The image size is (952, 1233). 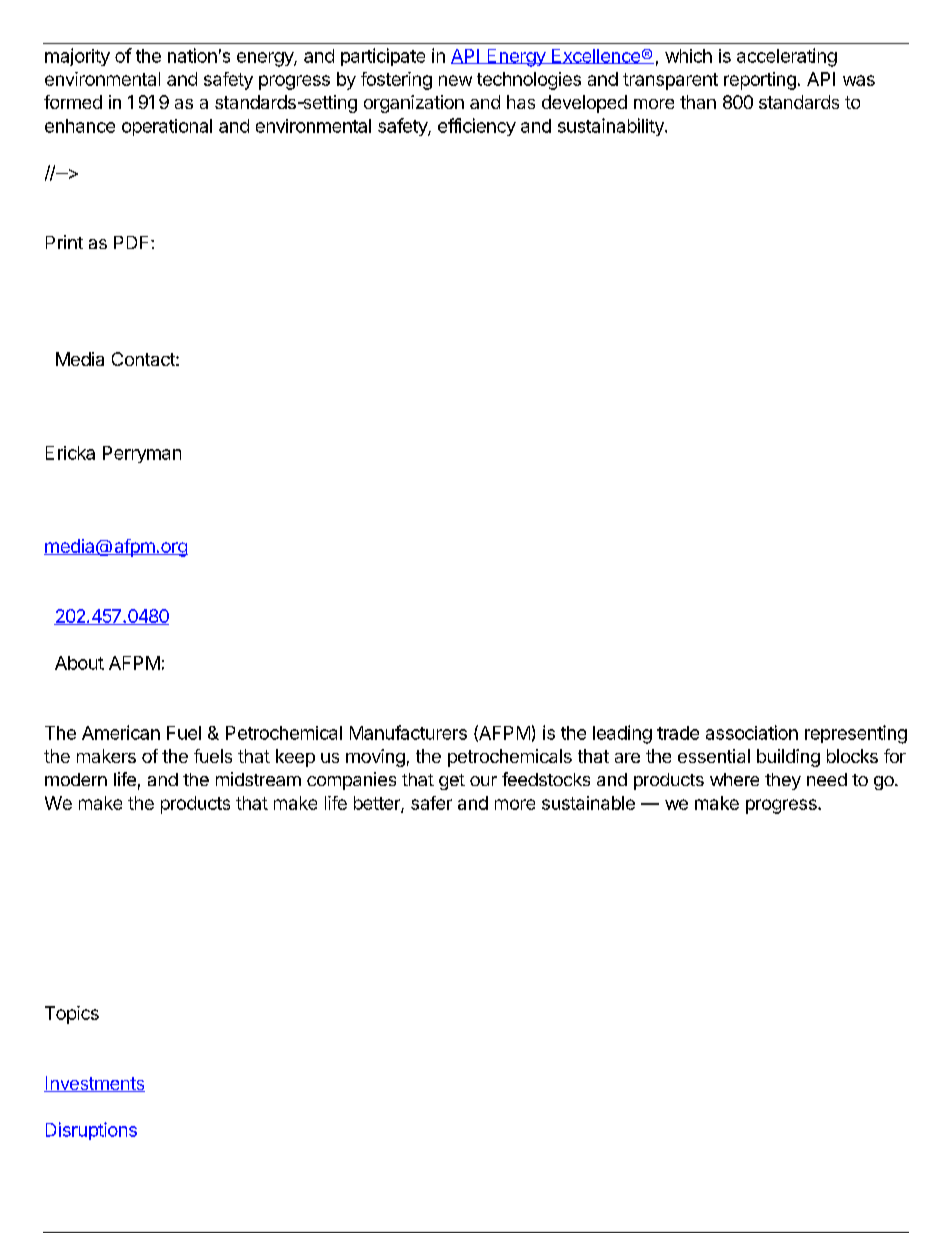 I want to click on modern, so click(x=76, y=779).
